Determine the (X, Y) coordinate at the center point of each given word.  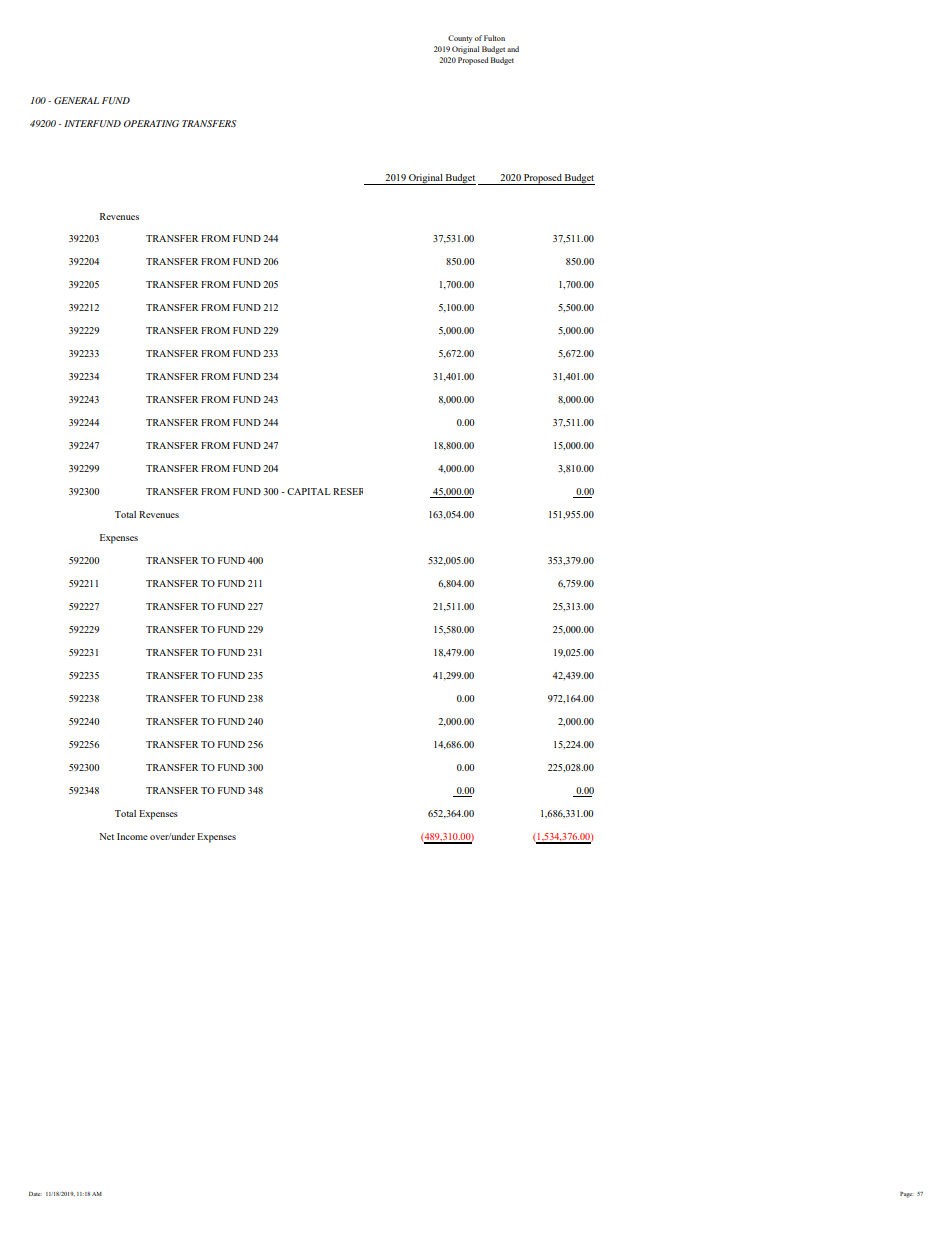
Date (35, 1194)
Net (106, 836)
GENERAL (76, 100)
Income (132, 836)
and (513, 49)
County (460, 39)
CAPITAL (308, 491)
